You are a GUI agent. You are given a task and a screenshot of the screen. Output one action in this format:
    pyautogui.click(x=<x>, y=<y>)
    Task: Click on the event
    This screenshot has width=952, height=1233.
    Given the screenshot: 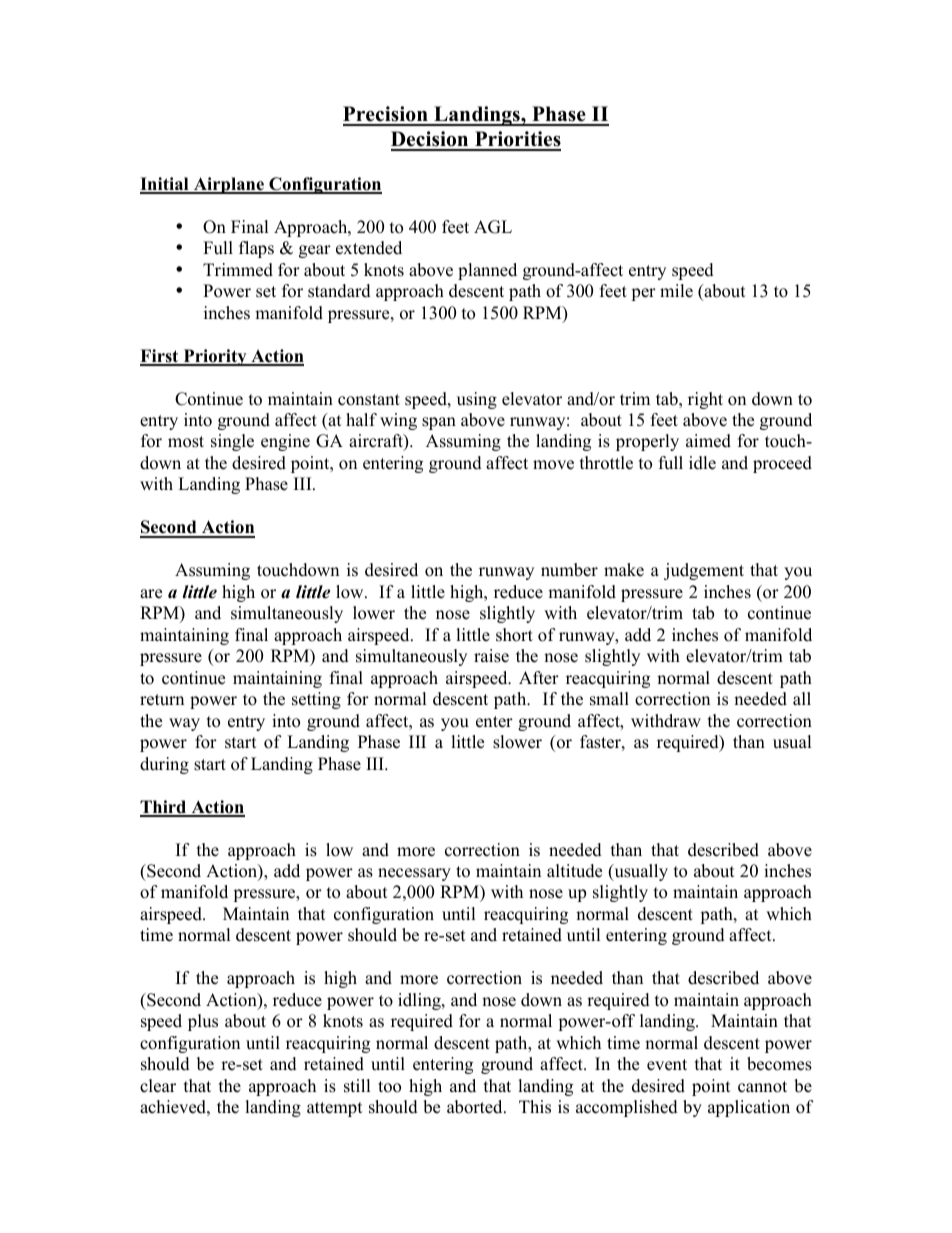 What is the action you would take?
    pyautogui.click(x=667, y=1065)
